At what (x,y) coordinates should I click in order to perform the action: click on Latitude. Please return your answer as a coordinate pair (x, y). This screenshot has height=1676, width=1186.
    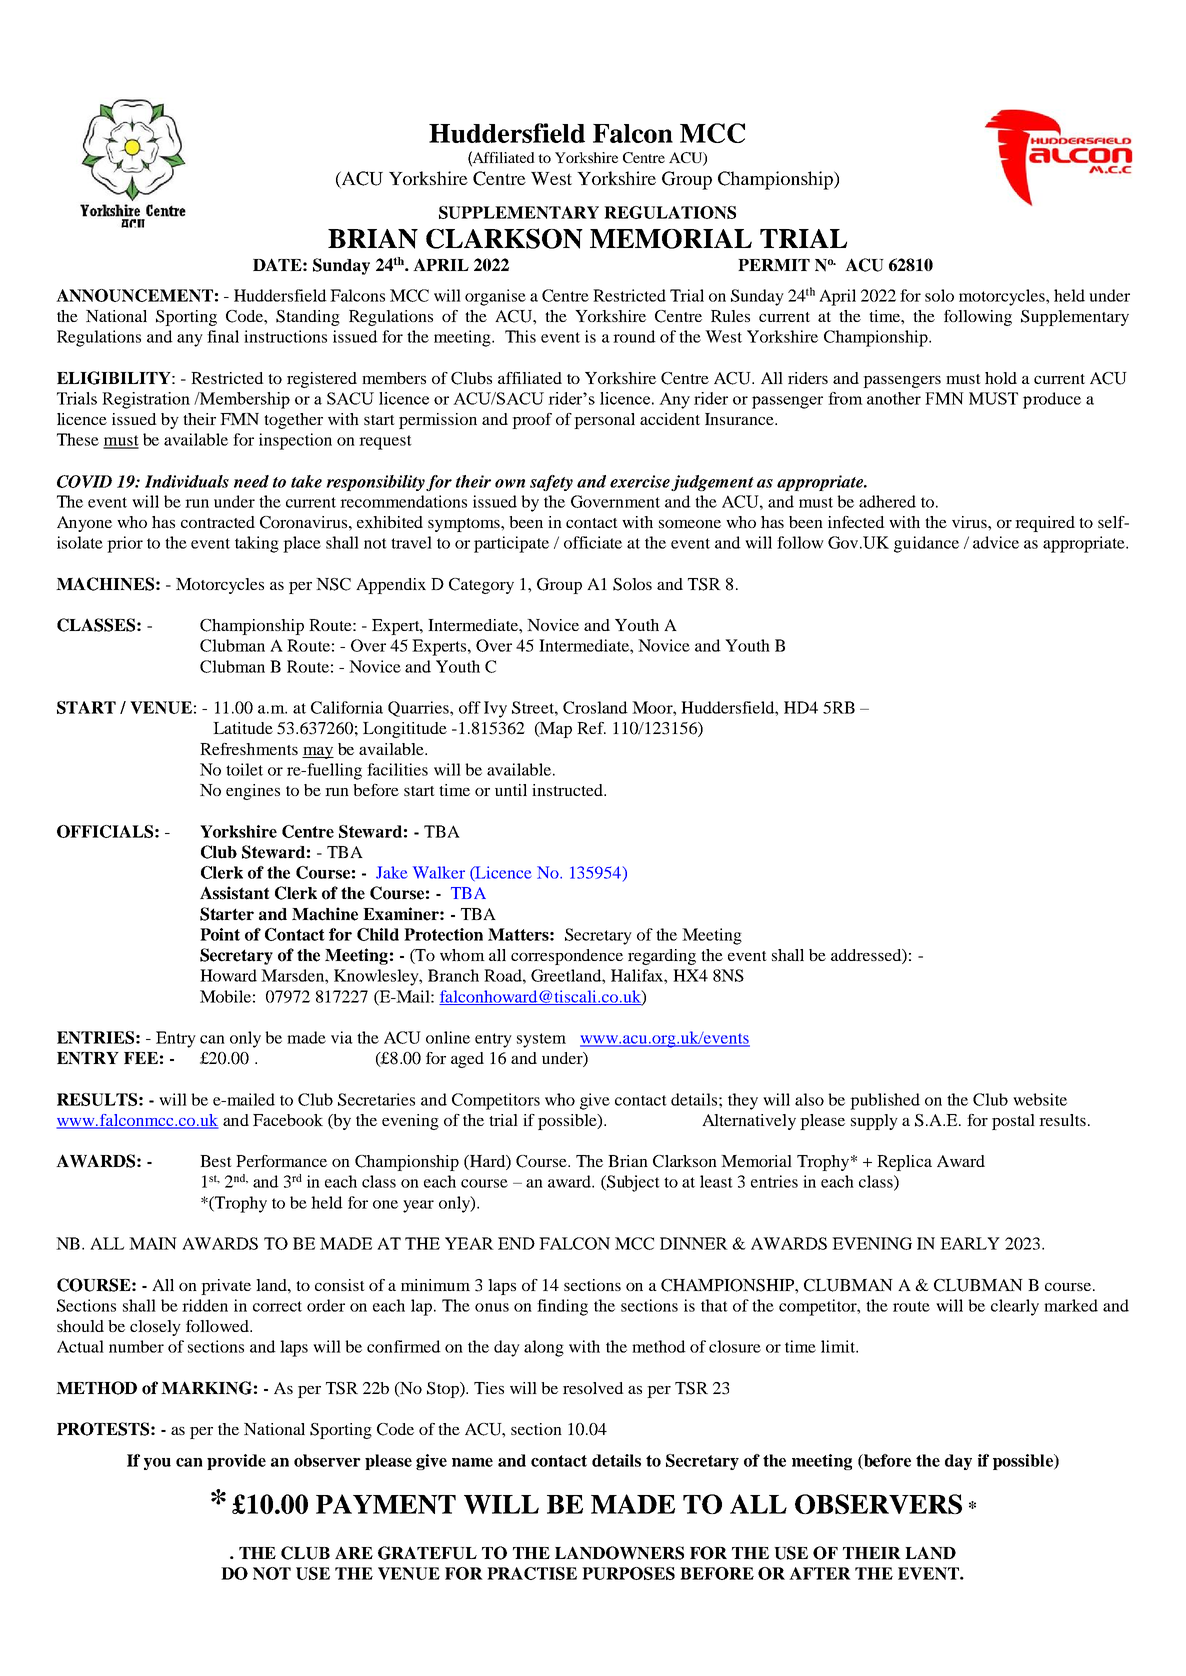
    Looking at the image, I should click on (243, 728).
